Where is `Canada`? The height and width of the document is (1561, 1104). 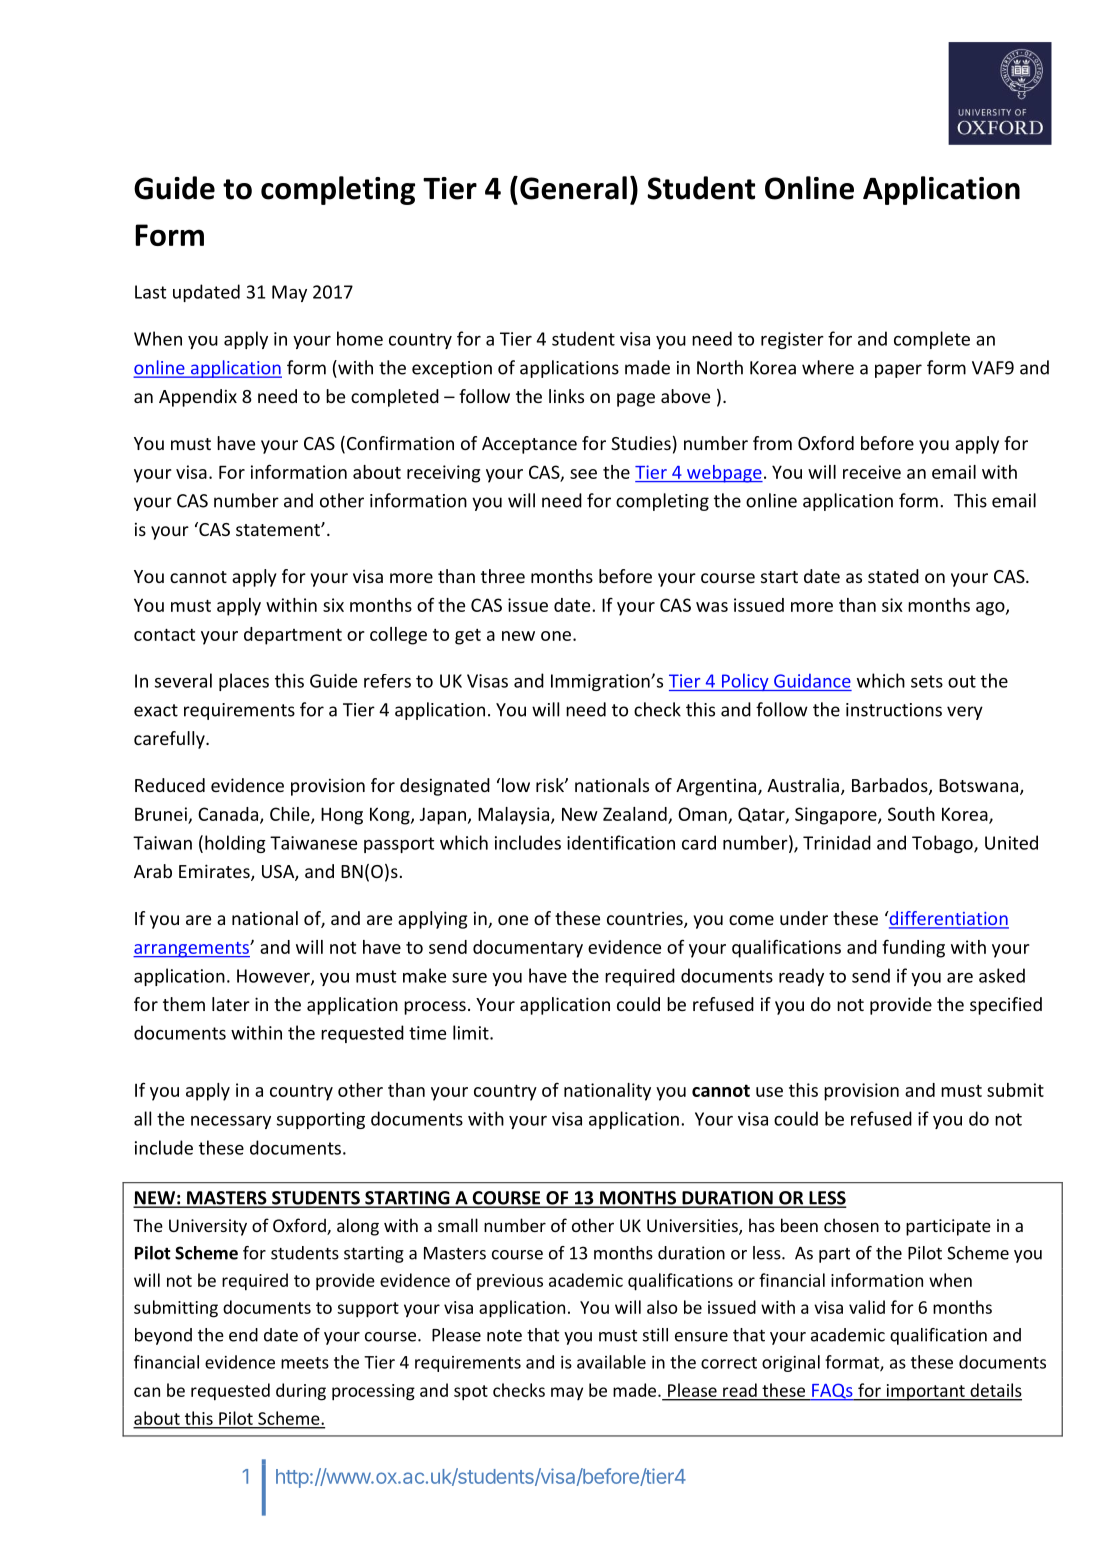
Canada is located at coordinates (229, 815).
